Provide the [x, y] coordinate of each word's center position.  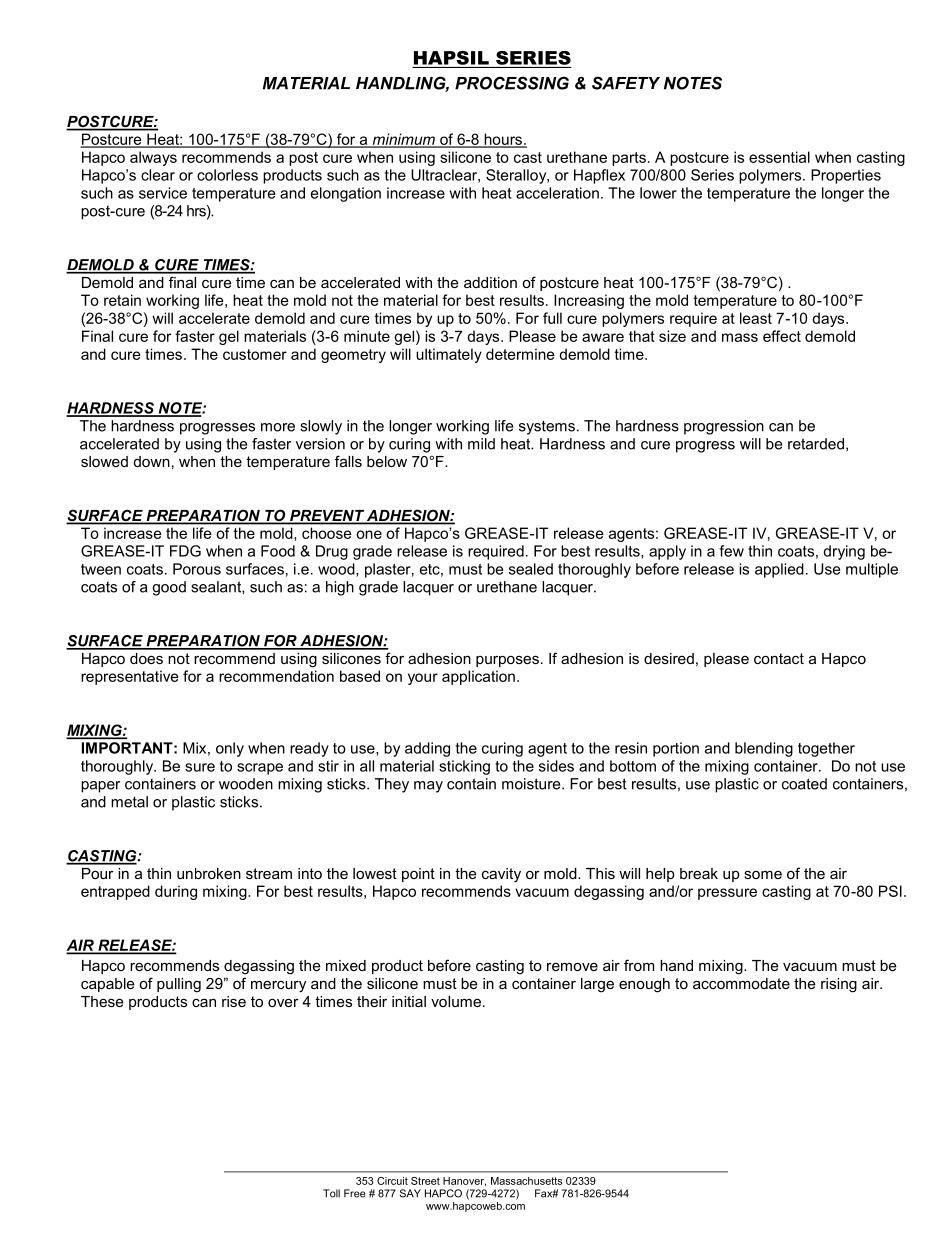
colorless [227, 175]
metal [129, 802]
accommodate [741, 983]
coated [804, 784]
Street [425, 1181]
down [152, 461]
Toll [331, 1193]
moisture [532, 784]
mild [481, 444]
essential [779, 157]
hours [503, 140]
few [732, 551]
